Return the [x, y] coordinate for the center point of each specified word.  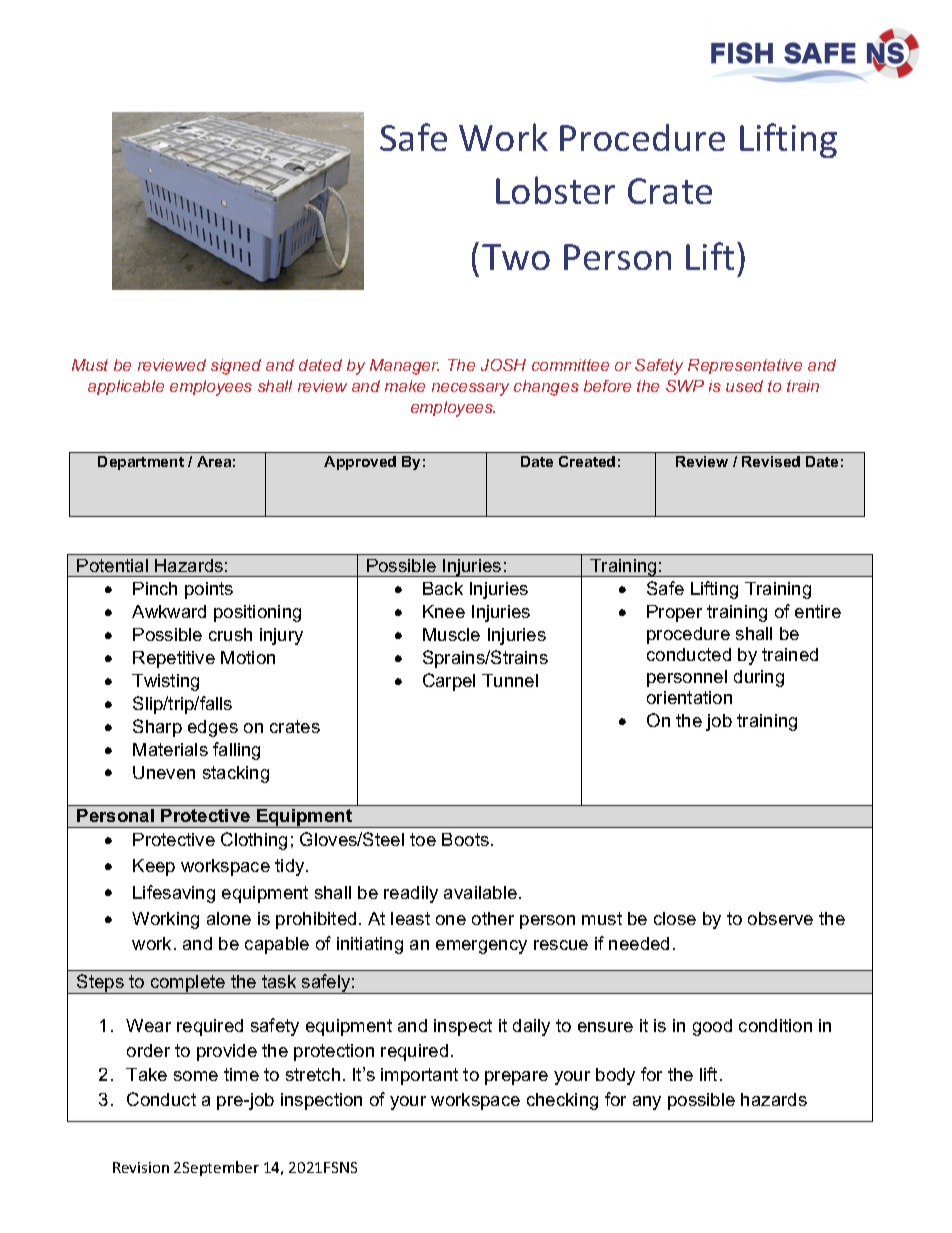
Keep [154, 867]
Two [516, 257]
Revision [141, 1167]
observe [780, 918]
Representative [745, 366]
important [419, 1076]
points [209, 590]
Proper [674, 613]
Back [443, 588]
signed [236, 367]
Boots [465, 839]
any [647, 1103]
